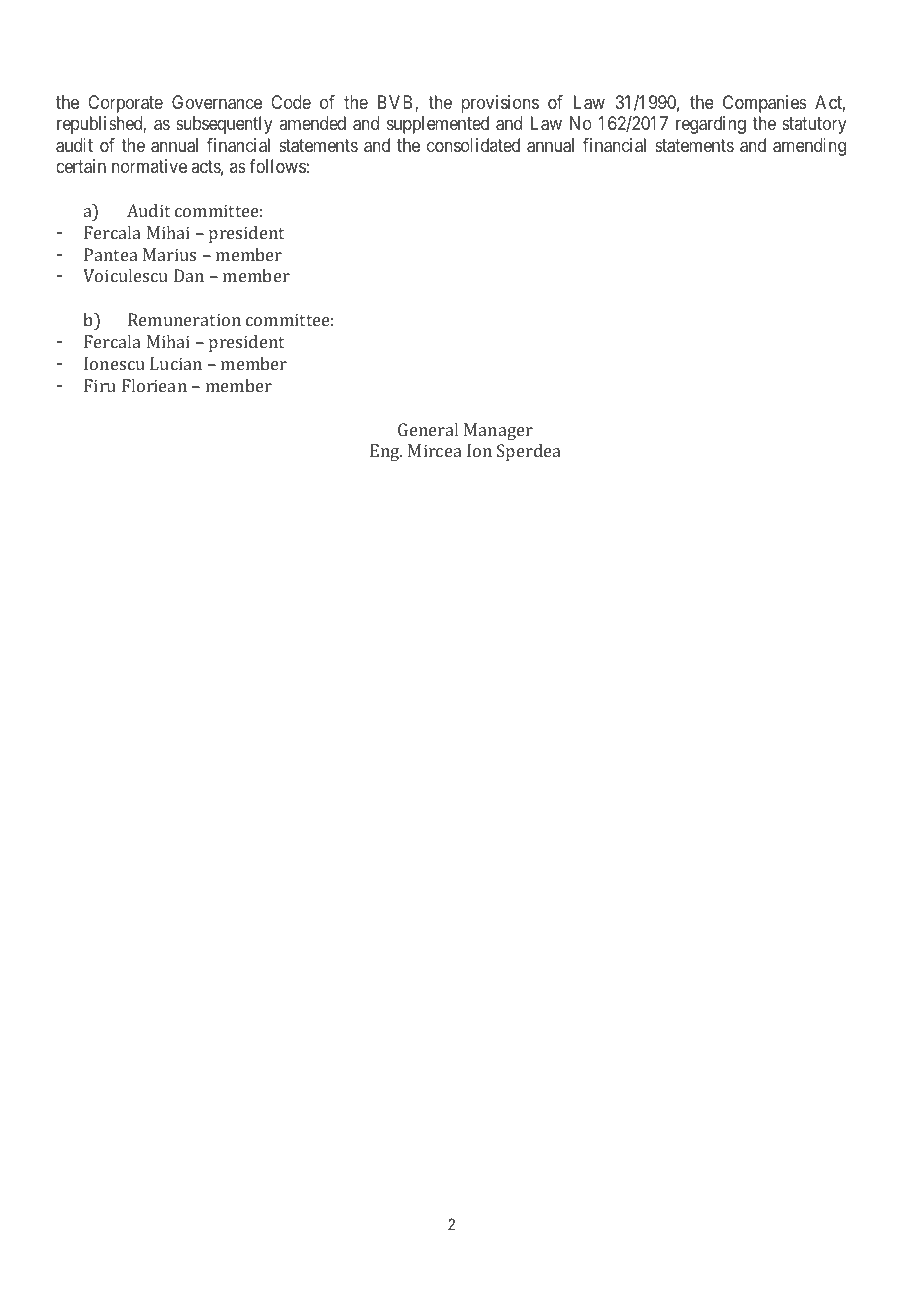  I want to click on follows, so click(277, 166).
